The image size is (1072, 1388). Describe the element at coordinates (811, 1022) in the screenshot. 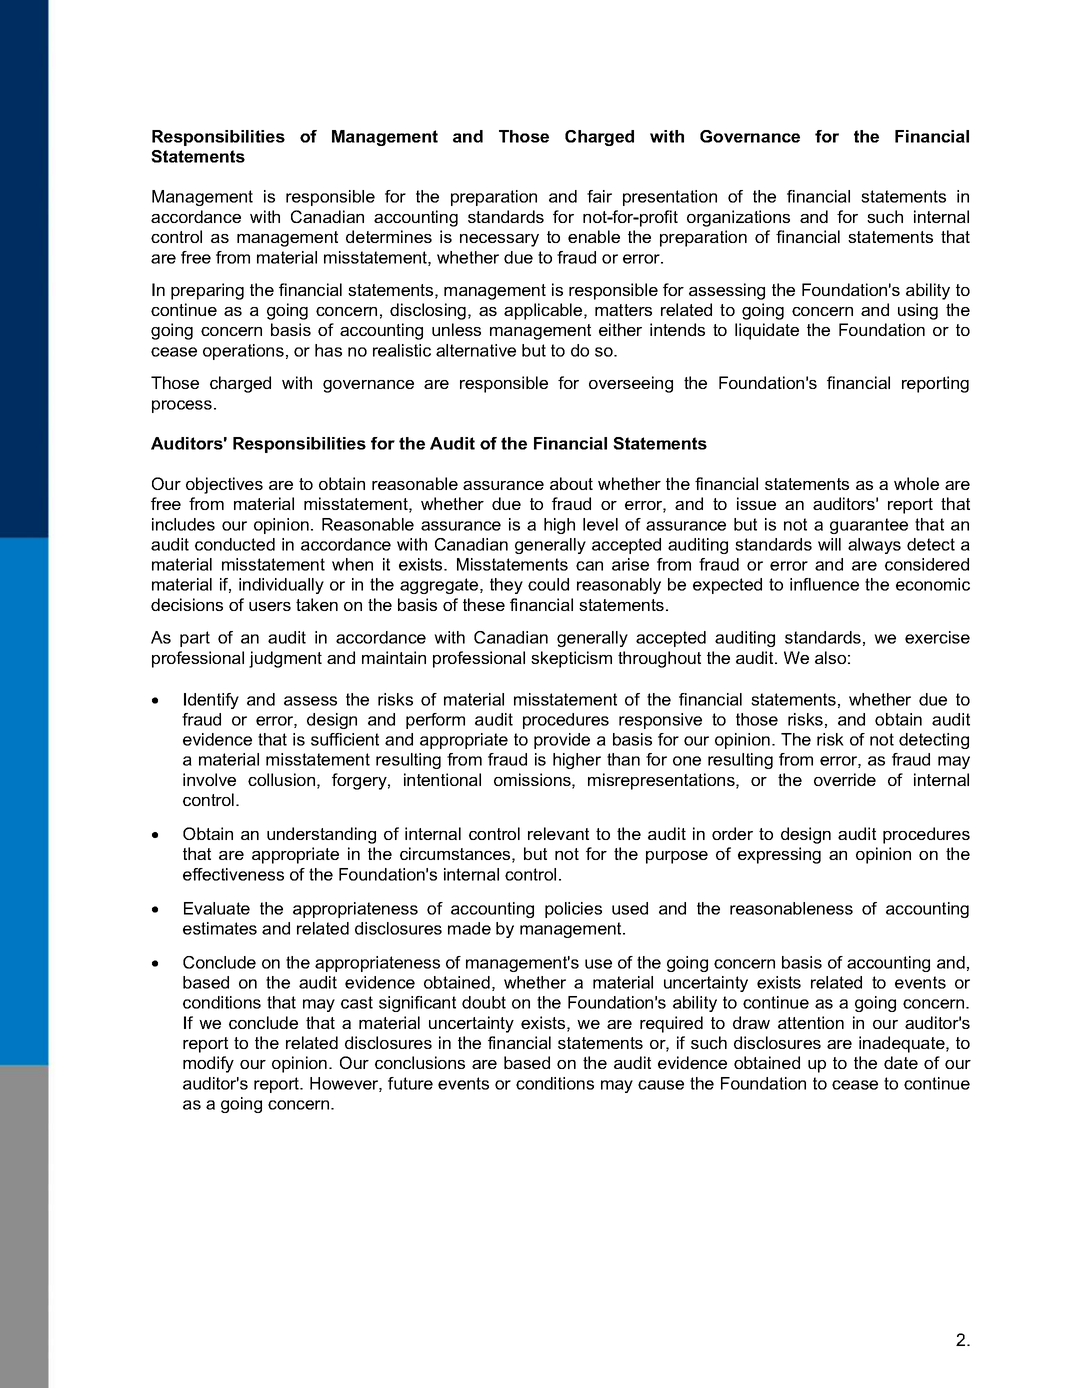

I see `attention` at that location.
